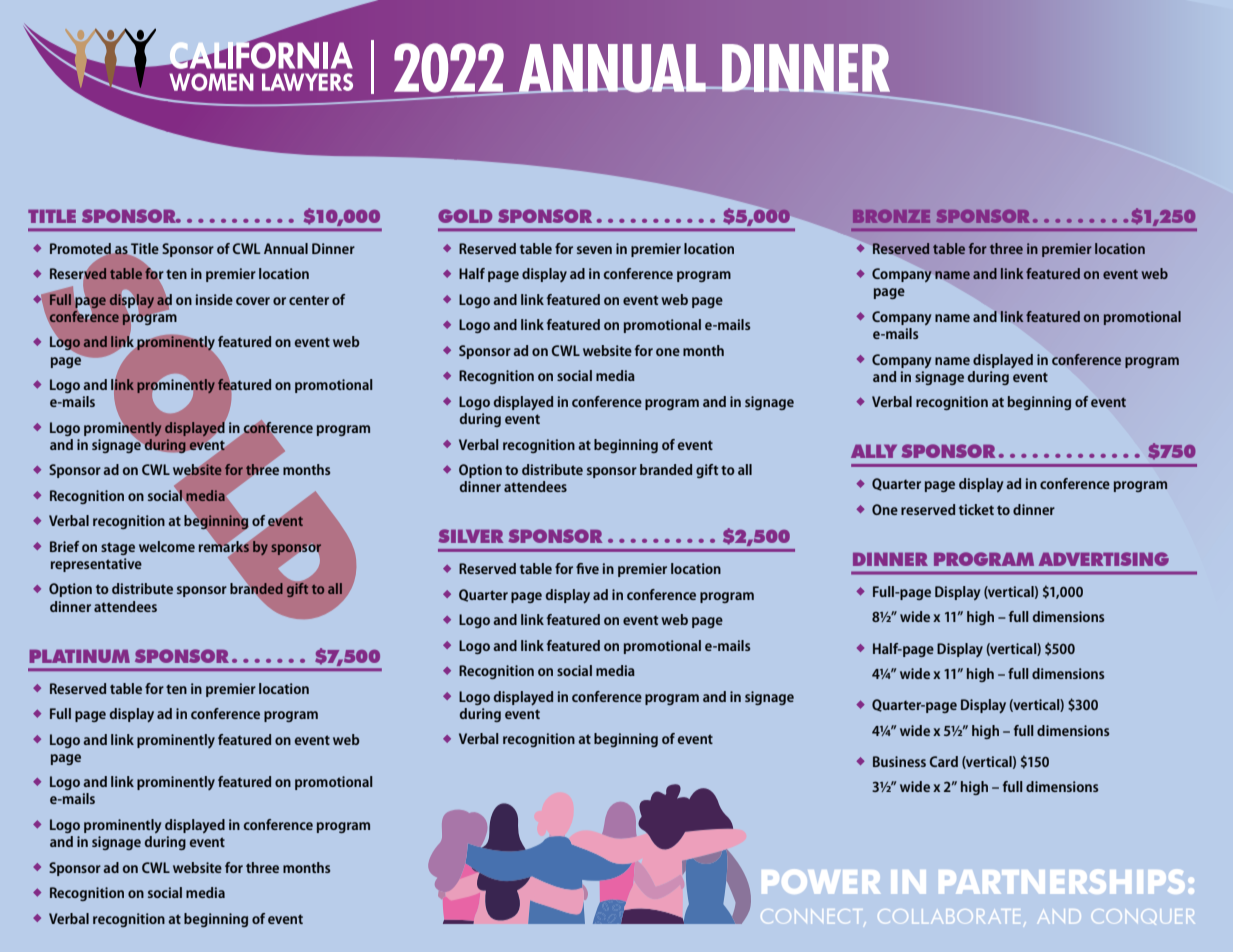 The height and width of the screenshot is (952, 1233). Describe the element at coordinates (594, 250) in the screenshot. I see `seven` at that location.
